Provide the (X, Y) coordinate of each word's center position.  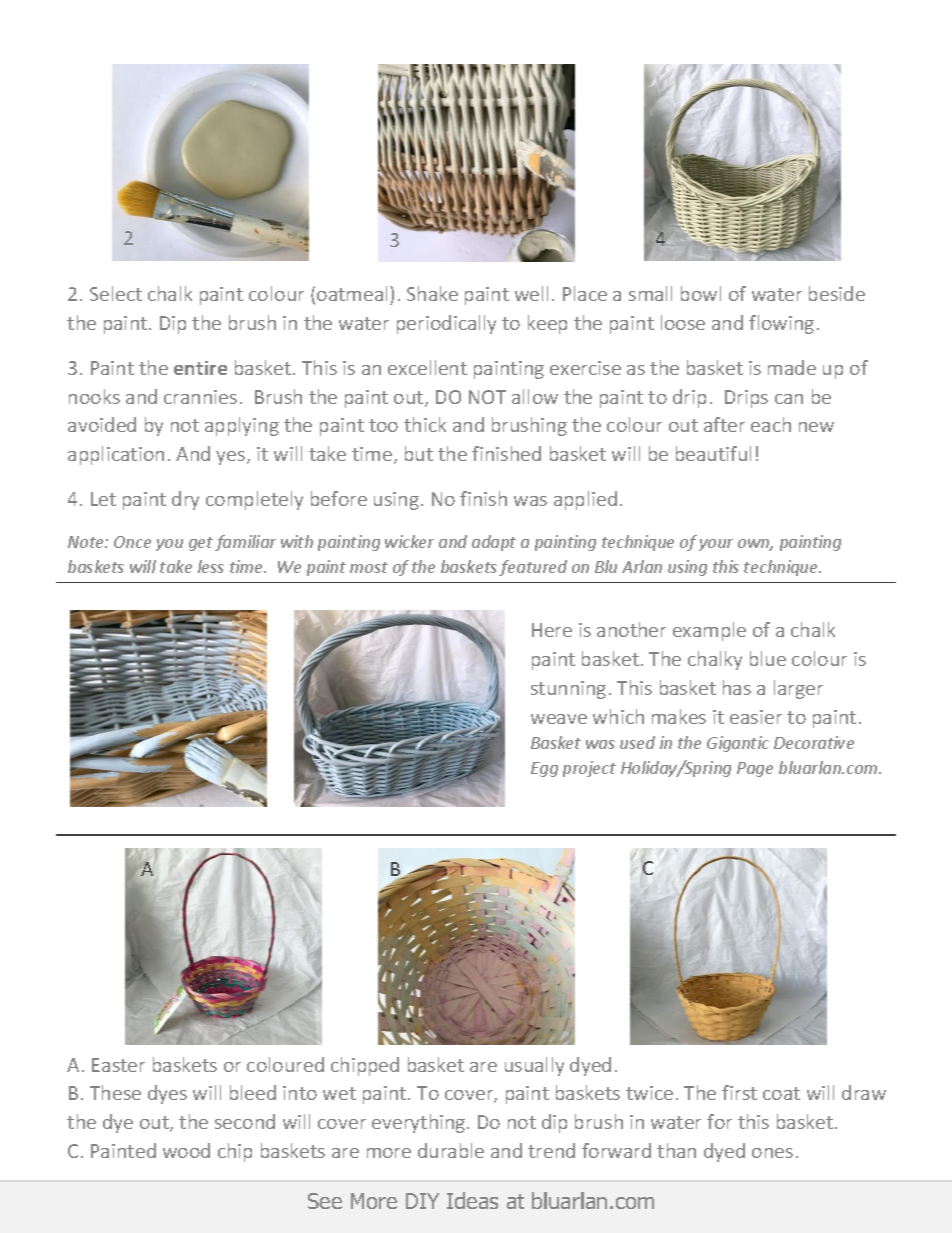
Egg (544, 769)
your (716, 545)
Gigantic (738, 744)
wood (186, 1150)
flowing (781, 324)
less (211, 566)
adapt (494, 543)
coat (781, 1093)
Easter (118, 1065)
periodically (446, 324)
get (201, 544)
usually (534, 1066)
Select (116, 293)
